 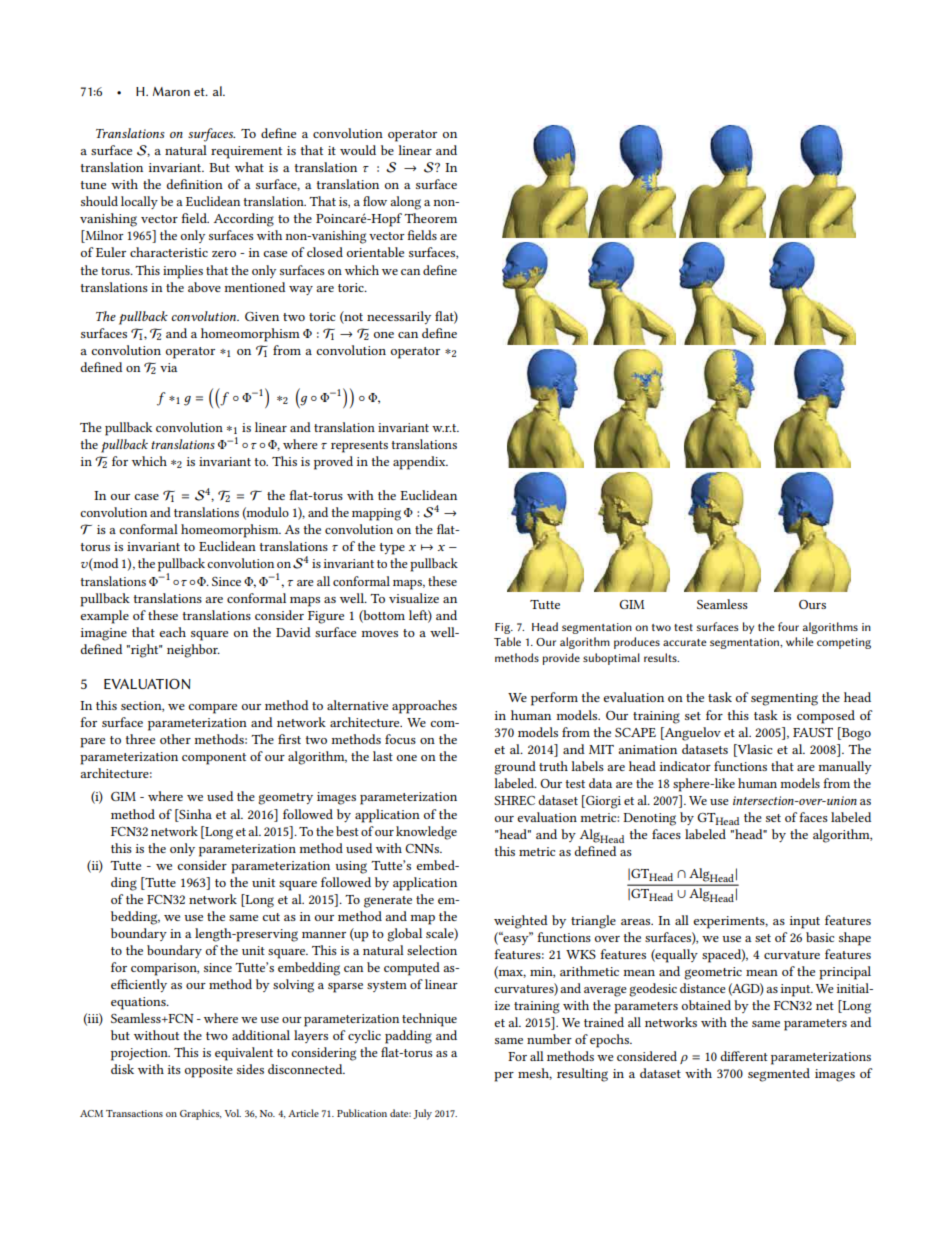 I want to click on Theorem, so click(x=430, y=218).
